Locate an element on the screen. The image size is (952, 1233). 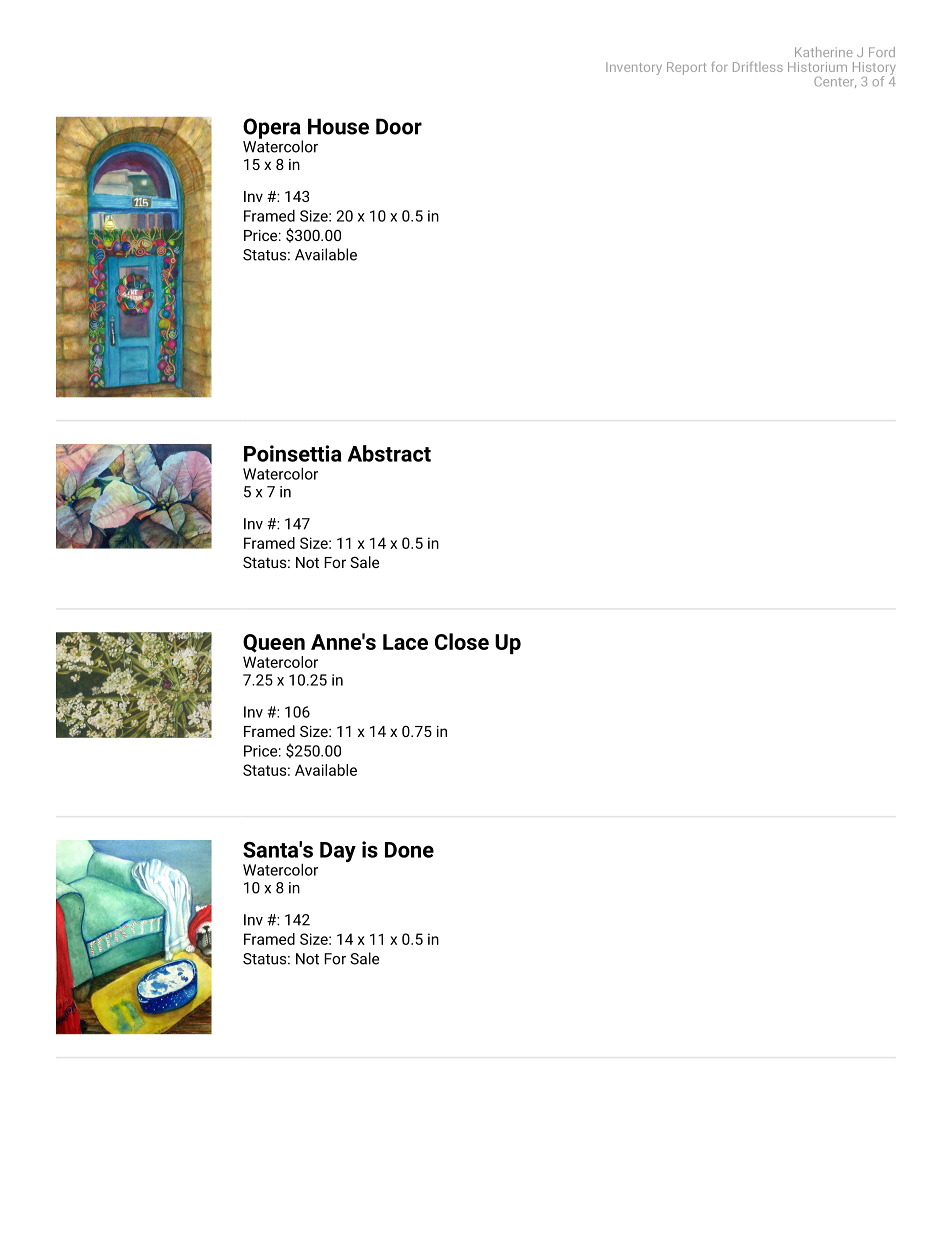
Poinsettia is located at coordinates (293, 453).
